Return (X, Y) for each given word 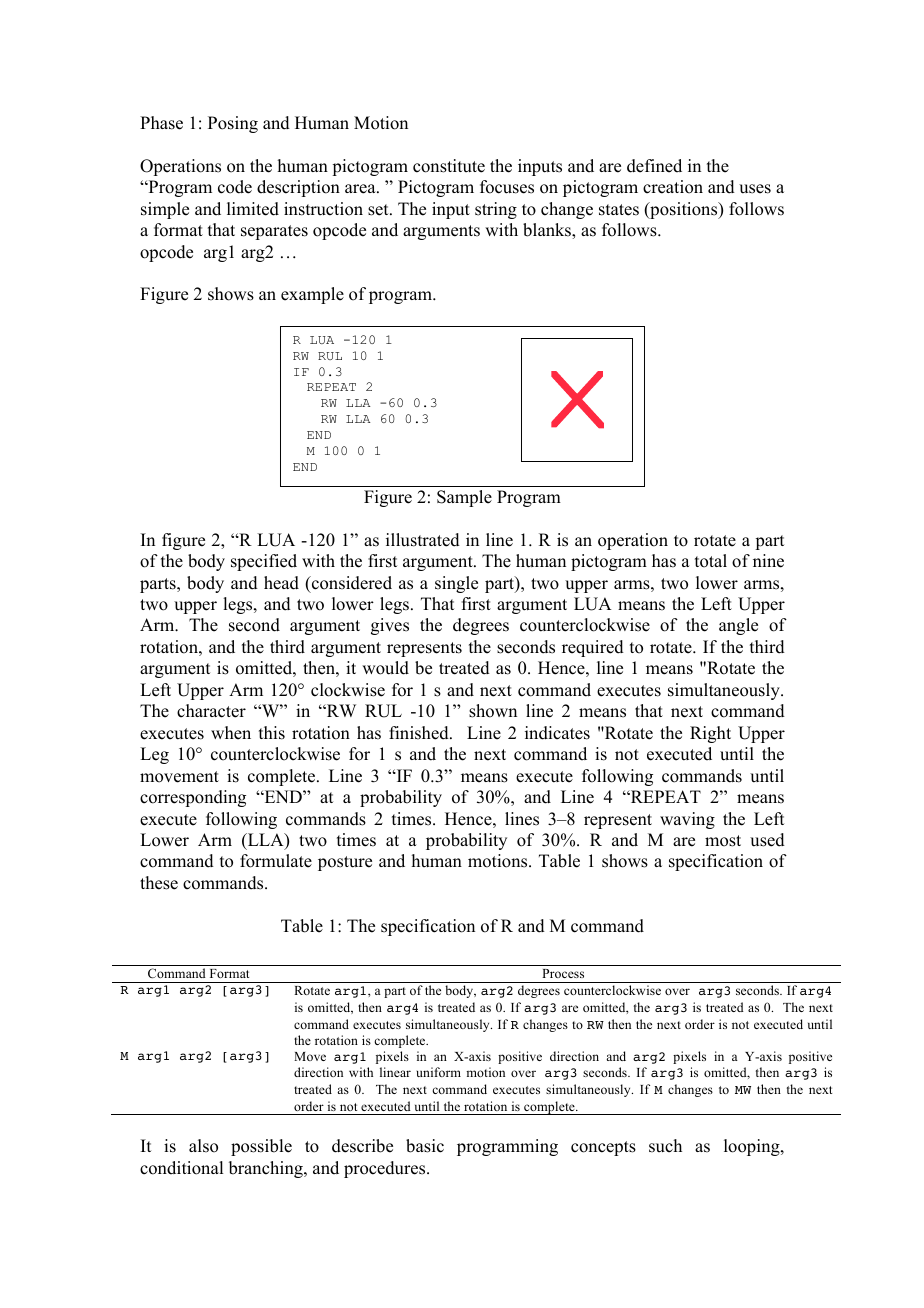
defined (654, 166)
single (456, 584)
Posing (233, 124)
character (211, 711)
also (203, 1146)
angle (738, 626)
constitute (449, 166)
